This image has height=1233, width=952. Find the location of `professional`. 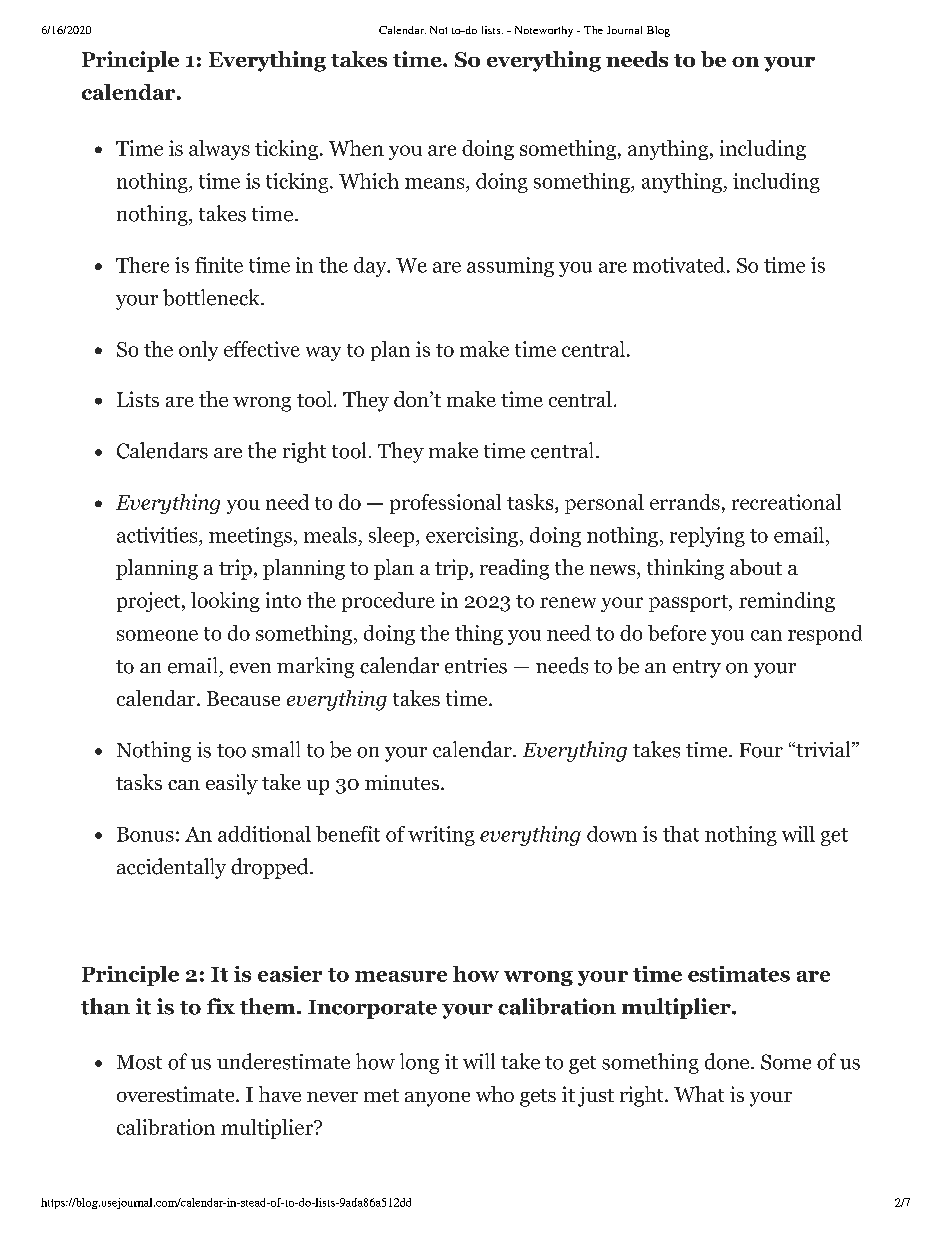

professional is located at coordinates (445, 504).
